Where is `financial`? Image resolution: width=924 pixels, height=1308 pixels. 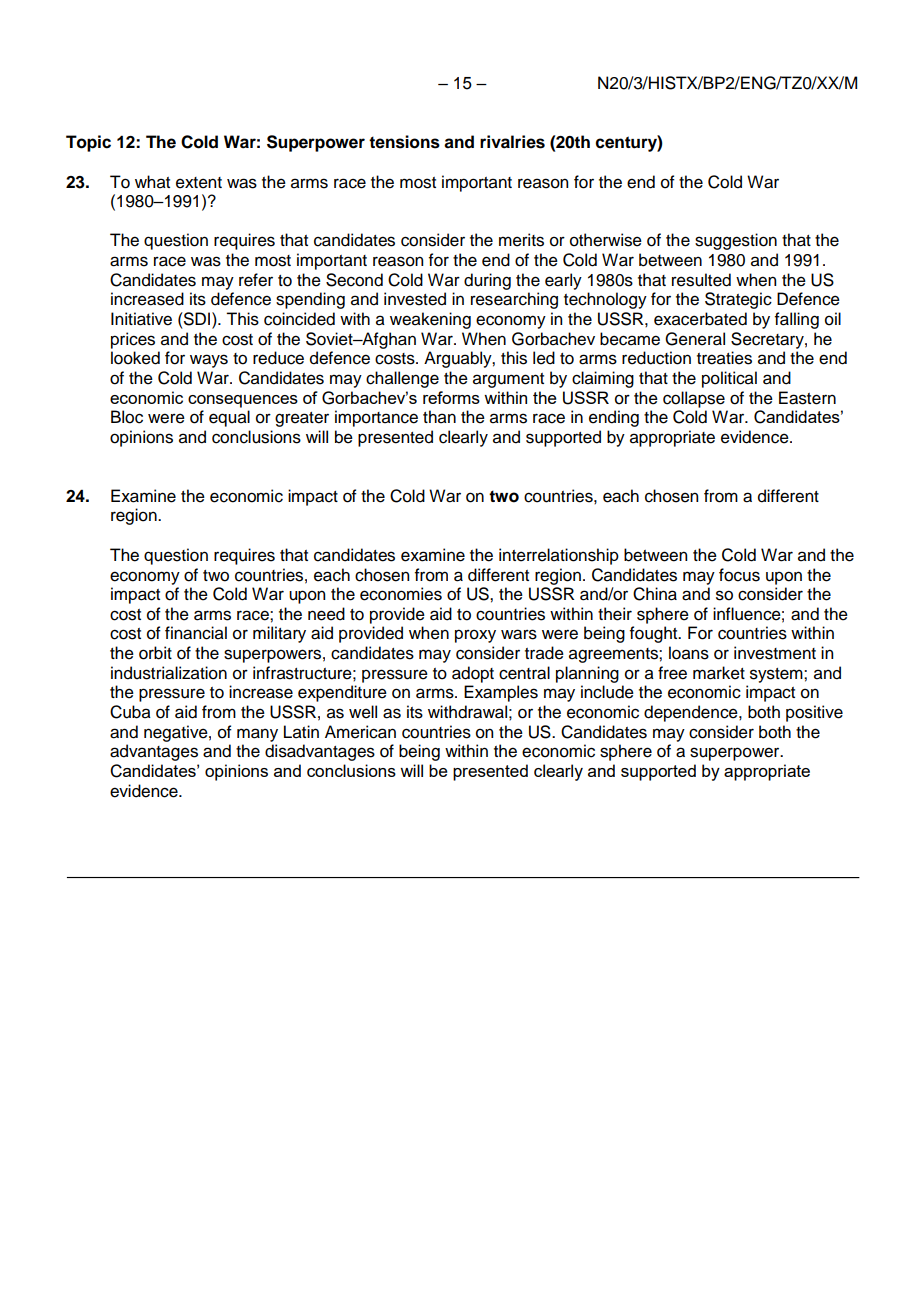
financial is located at coordinates (196, 633).
